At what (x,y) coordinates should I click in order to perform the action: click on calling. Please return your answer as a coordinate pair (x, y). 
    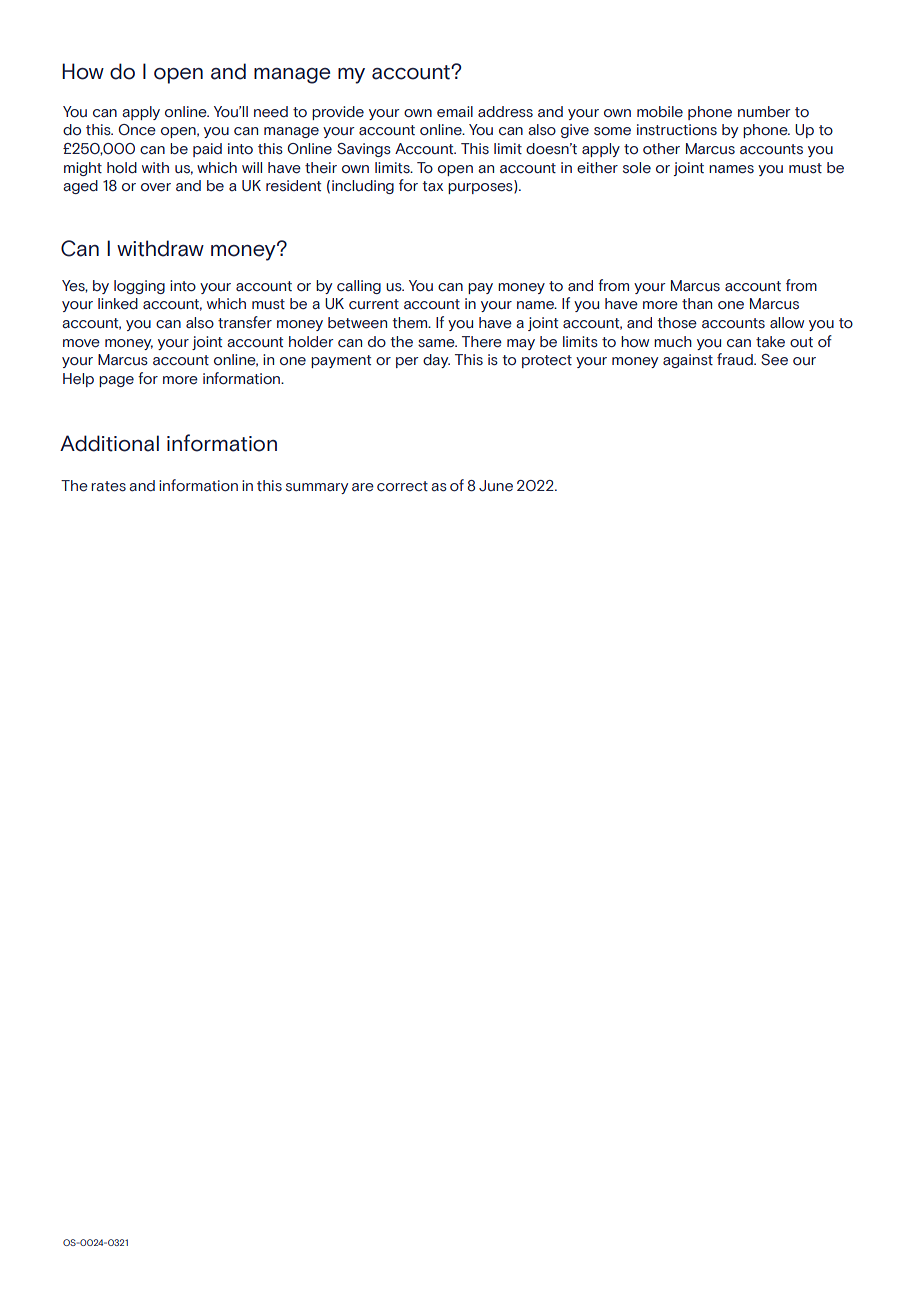
    Looking at the image, I should click on (359, 287).
